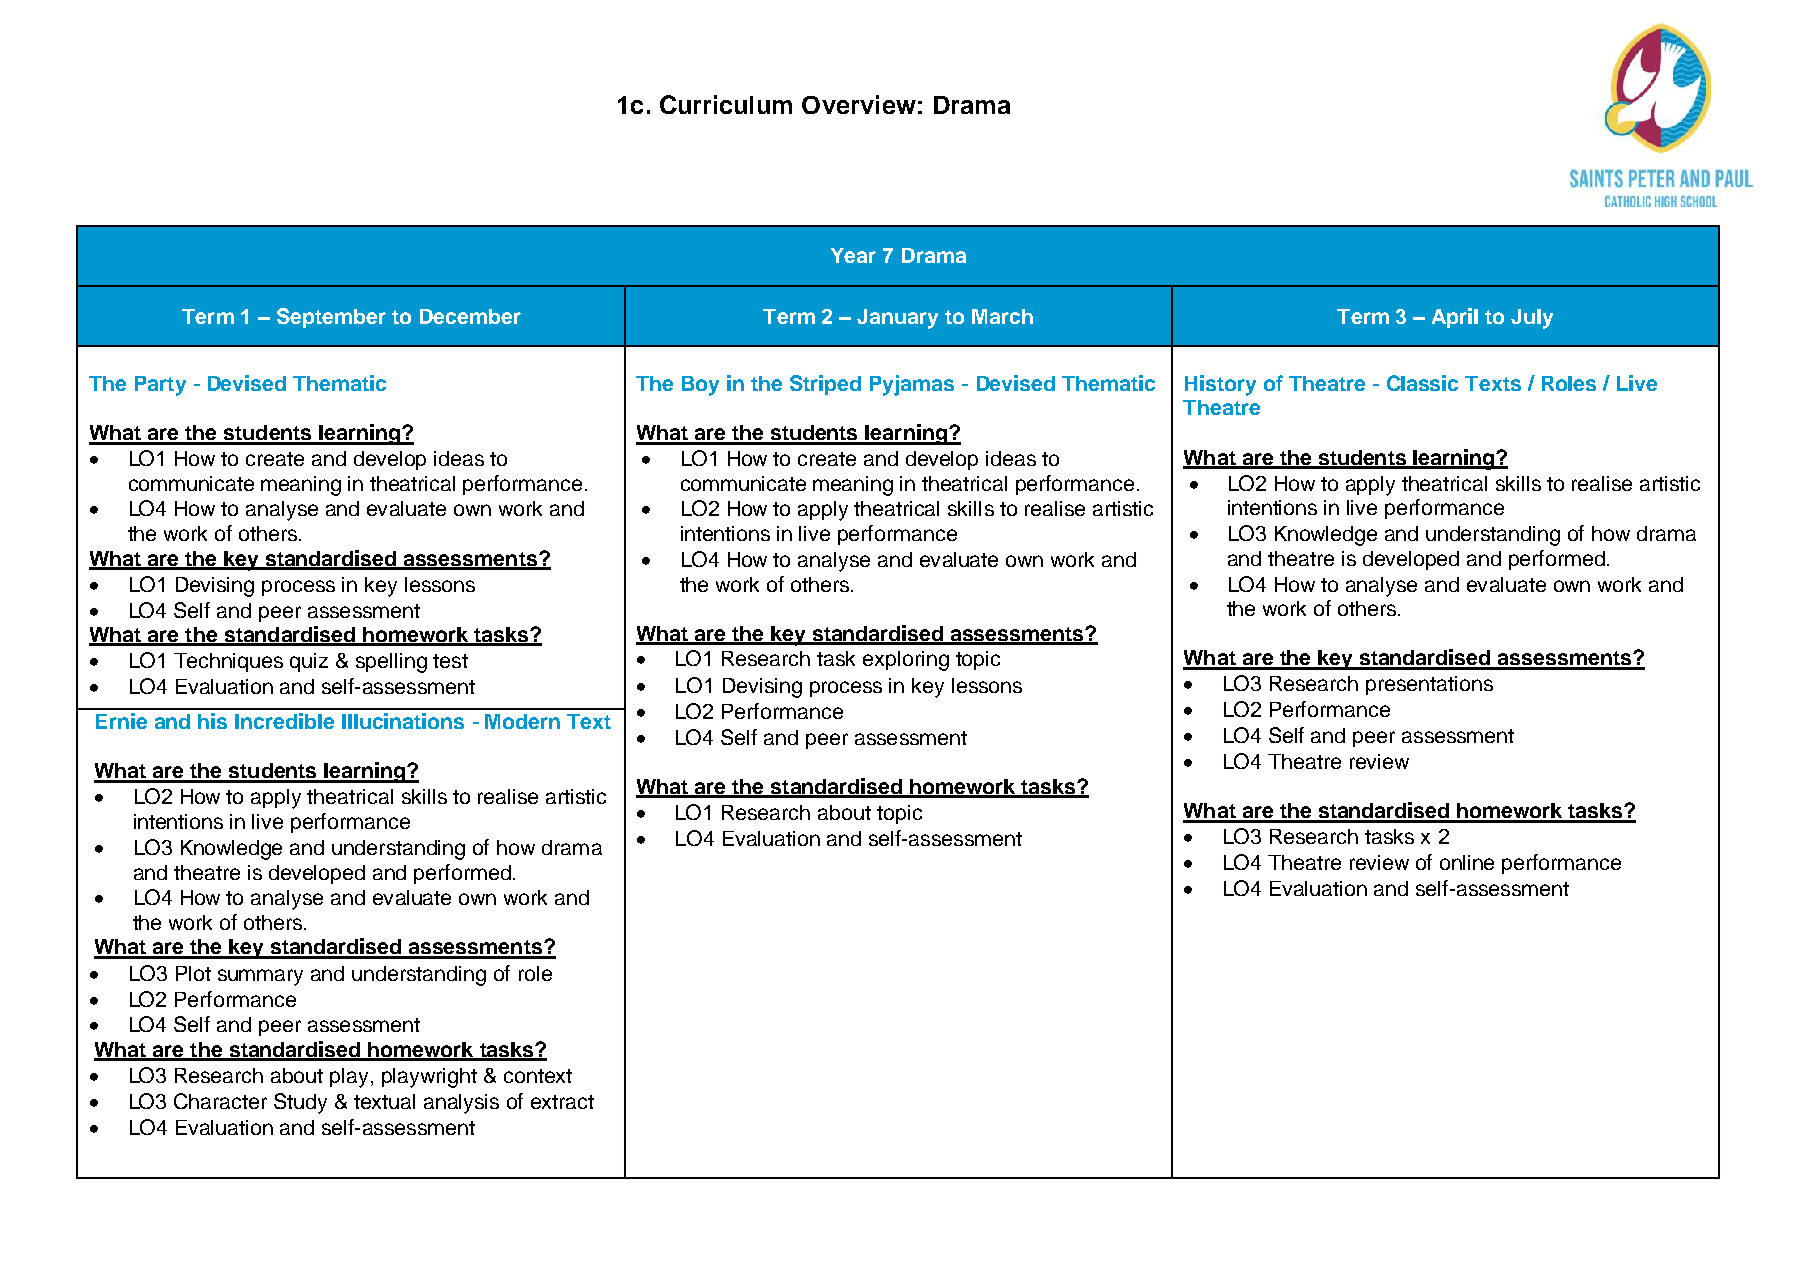  I want to click on extract, so click(562, 1102).
